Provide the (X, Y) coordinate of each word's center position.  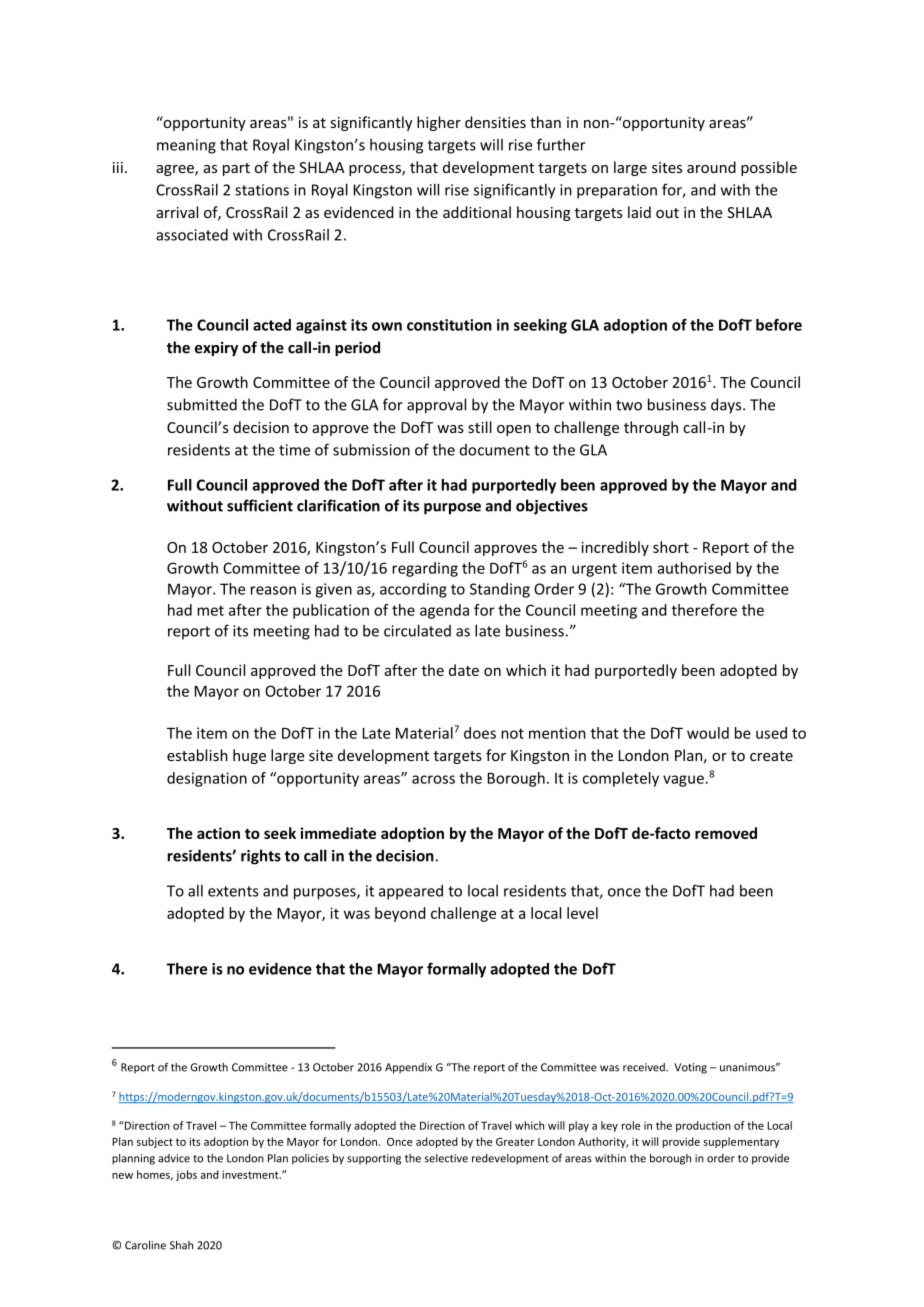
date (464, 670)
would (708, 733)
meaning (186, 146)
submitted (202, 404)
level (582, 913)
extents (233, 891)
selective (446, 1158)
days (727, 406)
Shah (181, 1245)
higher (439, 123)
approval (436, 406)
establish (197, 755)
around (711, 167)
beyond (400, 914)
